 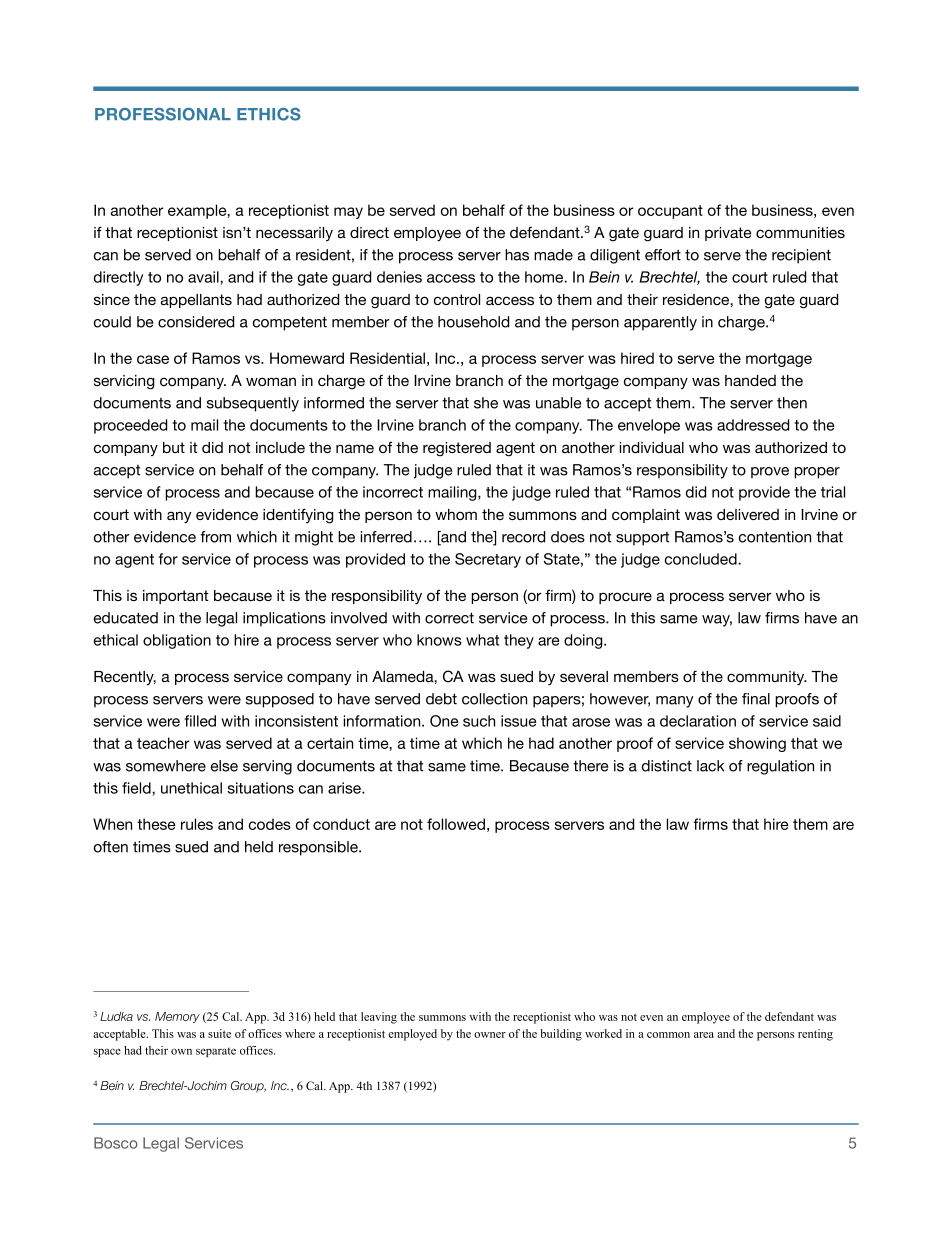 What do you see at coordinates (224, 766) in the screenshot?
I see `else` at bounding box center [224, 766].
